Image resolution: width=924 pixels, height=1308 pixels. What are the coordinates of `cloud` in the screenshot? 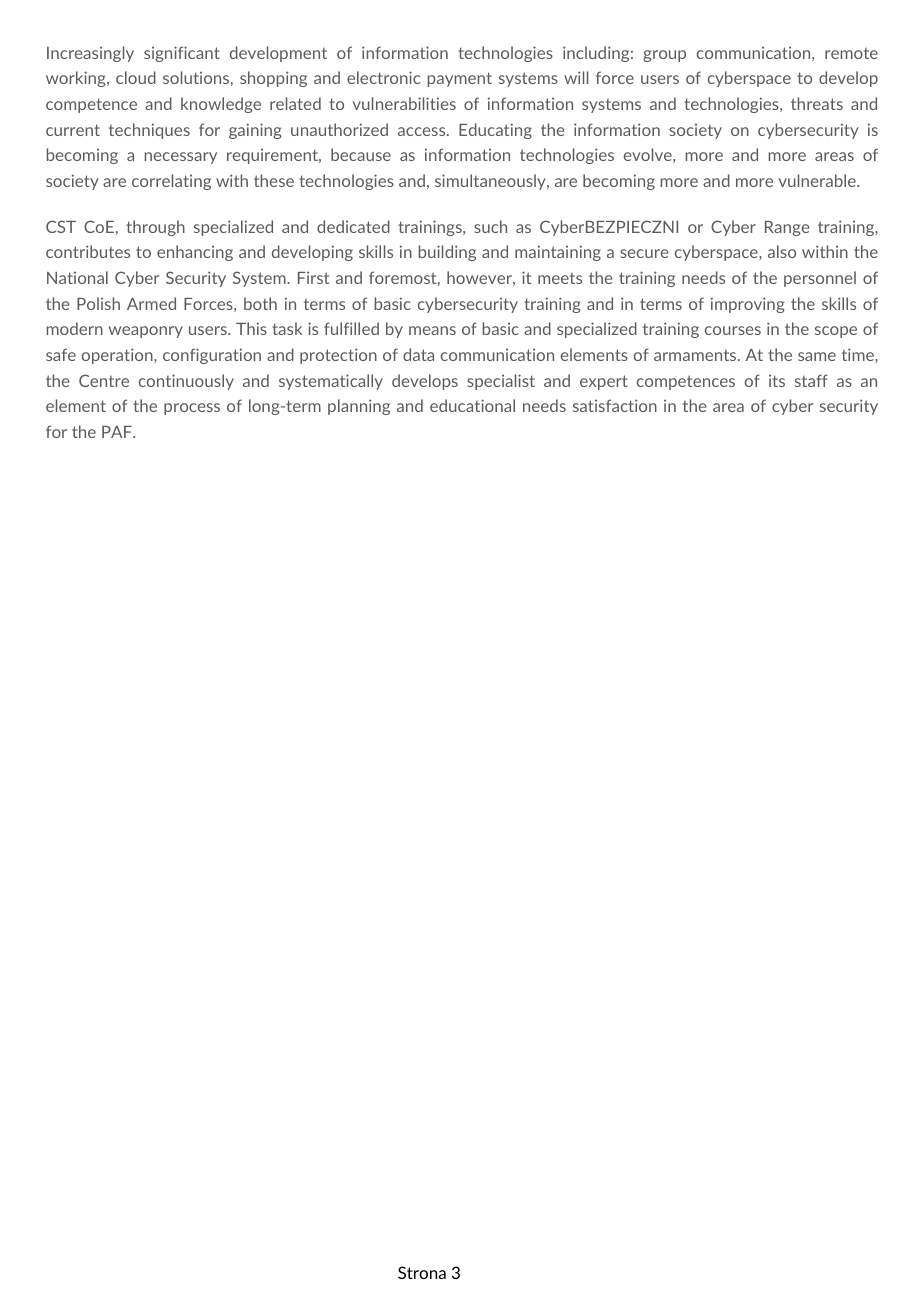 It's located at (136, 77).
